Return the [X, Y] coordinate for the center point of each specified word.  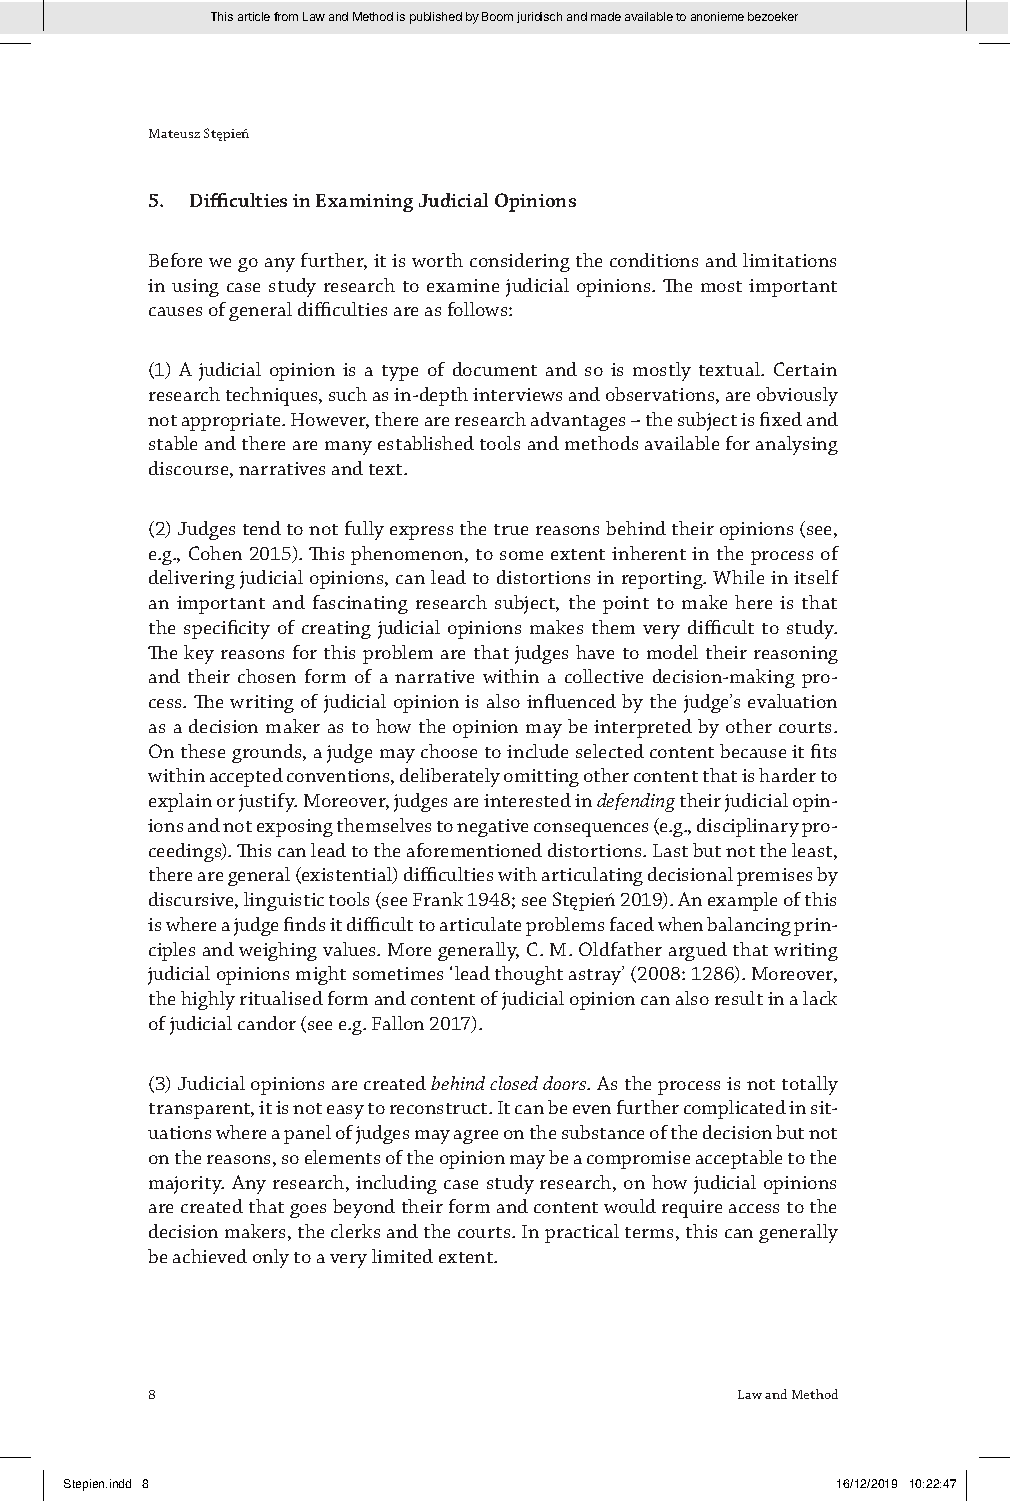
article [254, 16]
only [271, 1258]
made [606, 16]
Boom [497, 16]
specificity [227, 629]
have [595, 652]
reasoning [796, 655]
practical [582, 1233]
